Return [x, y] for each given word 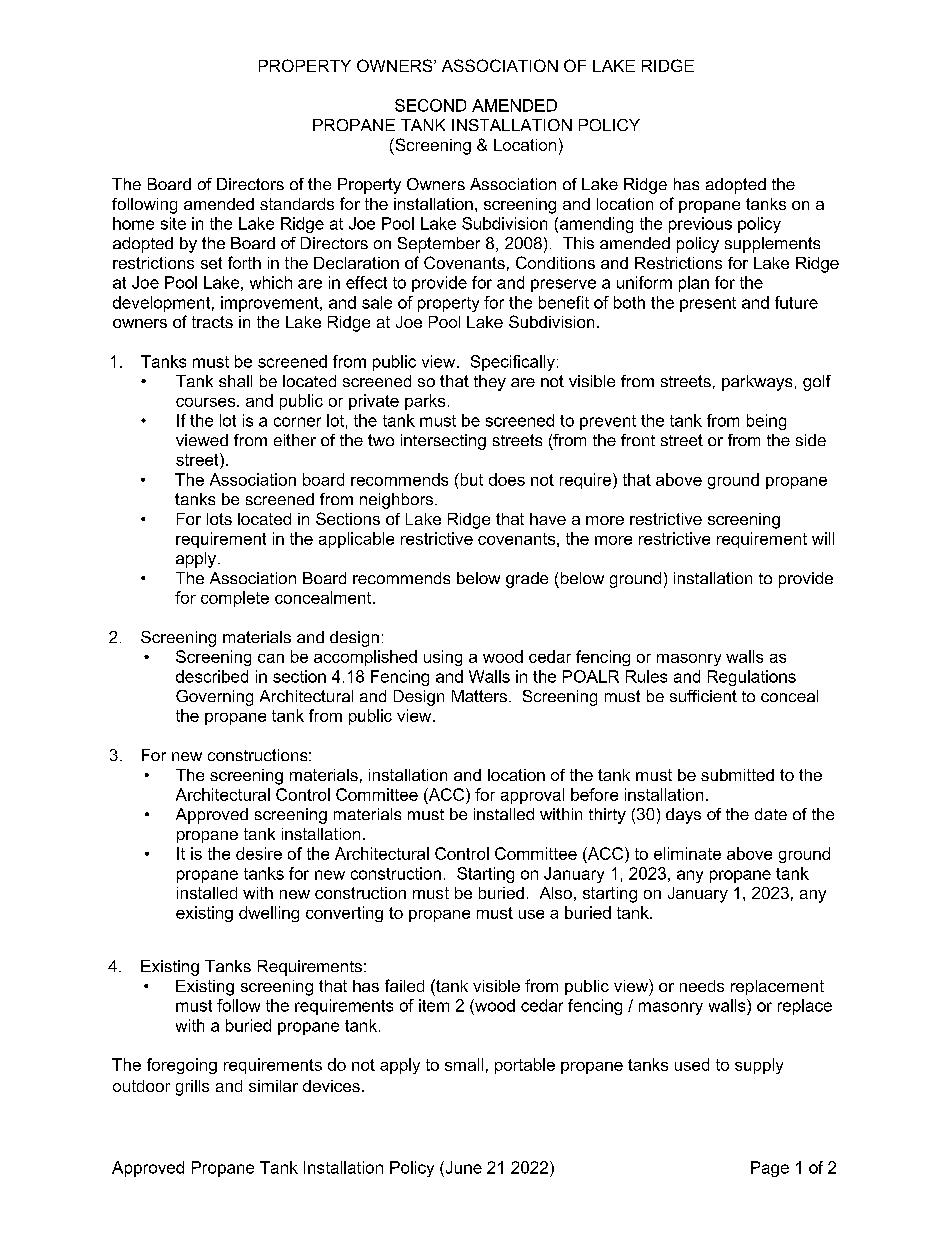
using [443, 658]
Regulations [752, 678]
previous [700, 225]
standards [297, 204]
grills [192, 1088]
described [212, 676]
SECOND [430, 105]
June [462, 1167]
